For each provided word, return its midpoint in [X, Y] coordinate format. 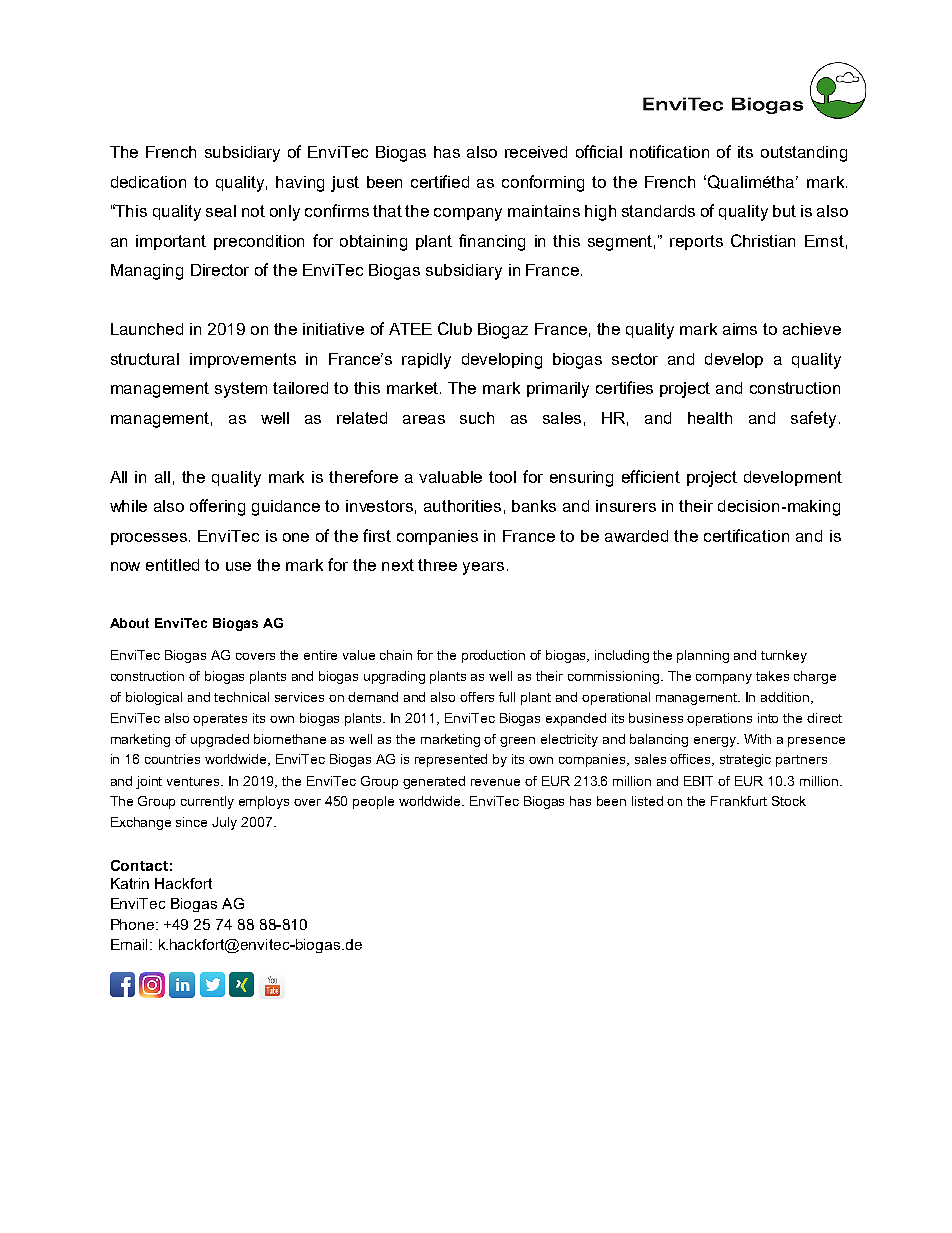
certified [440, 181]
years [483, 568]
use [238, 566]
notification [669, 151]
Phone [134, 924]
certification [746, 535]
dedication [148, 182]
